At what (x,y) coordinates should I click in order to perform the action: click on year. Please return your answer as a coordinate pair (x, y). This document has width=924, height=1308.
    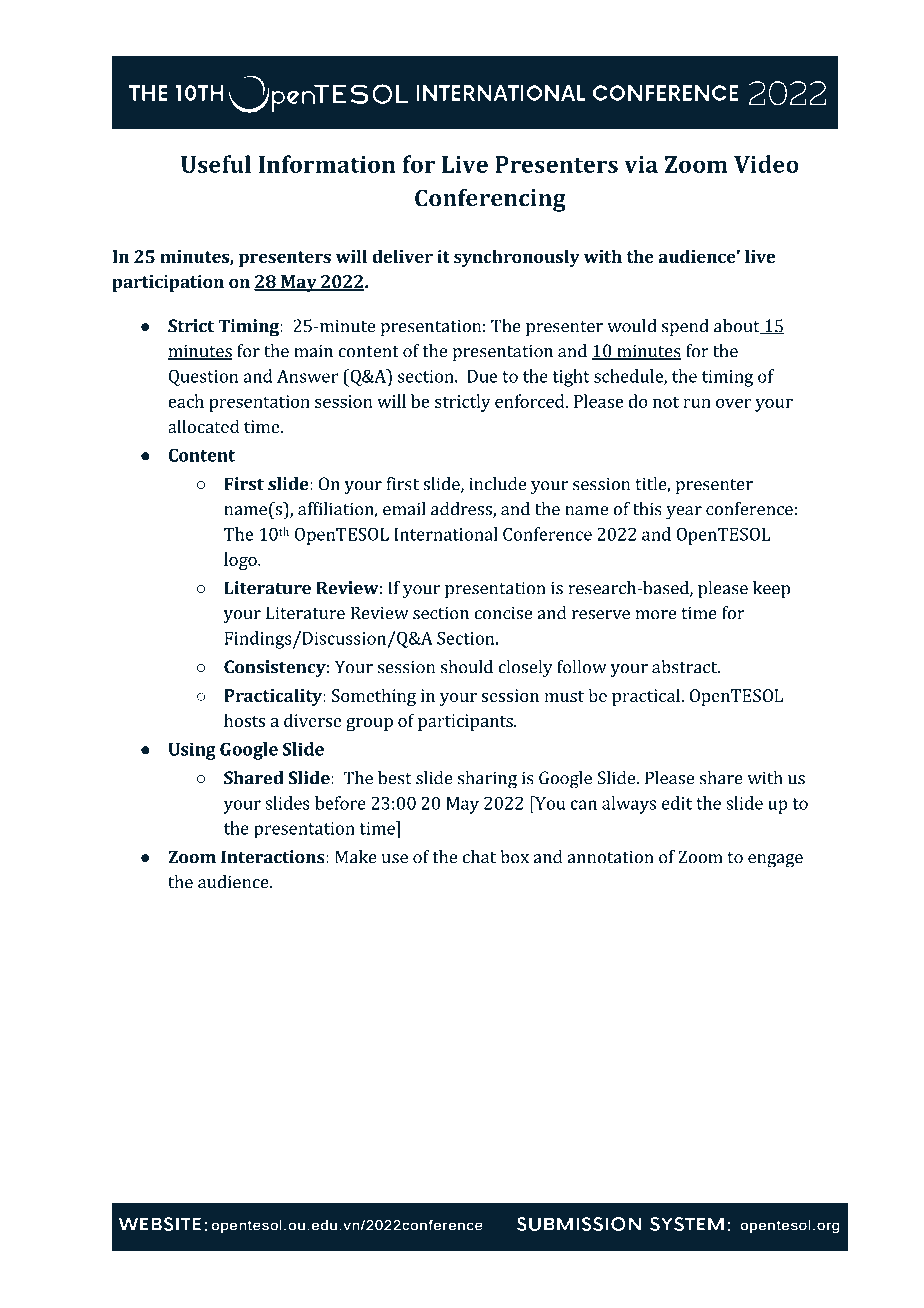
    Looking at the image, I should click on (684, 513).
